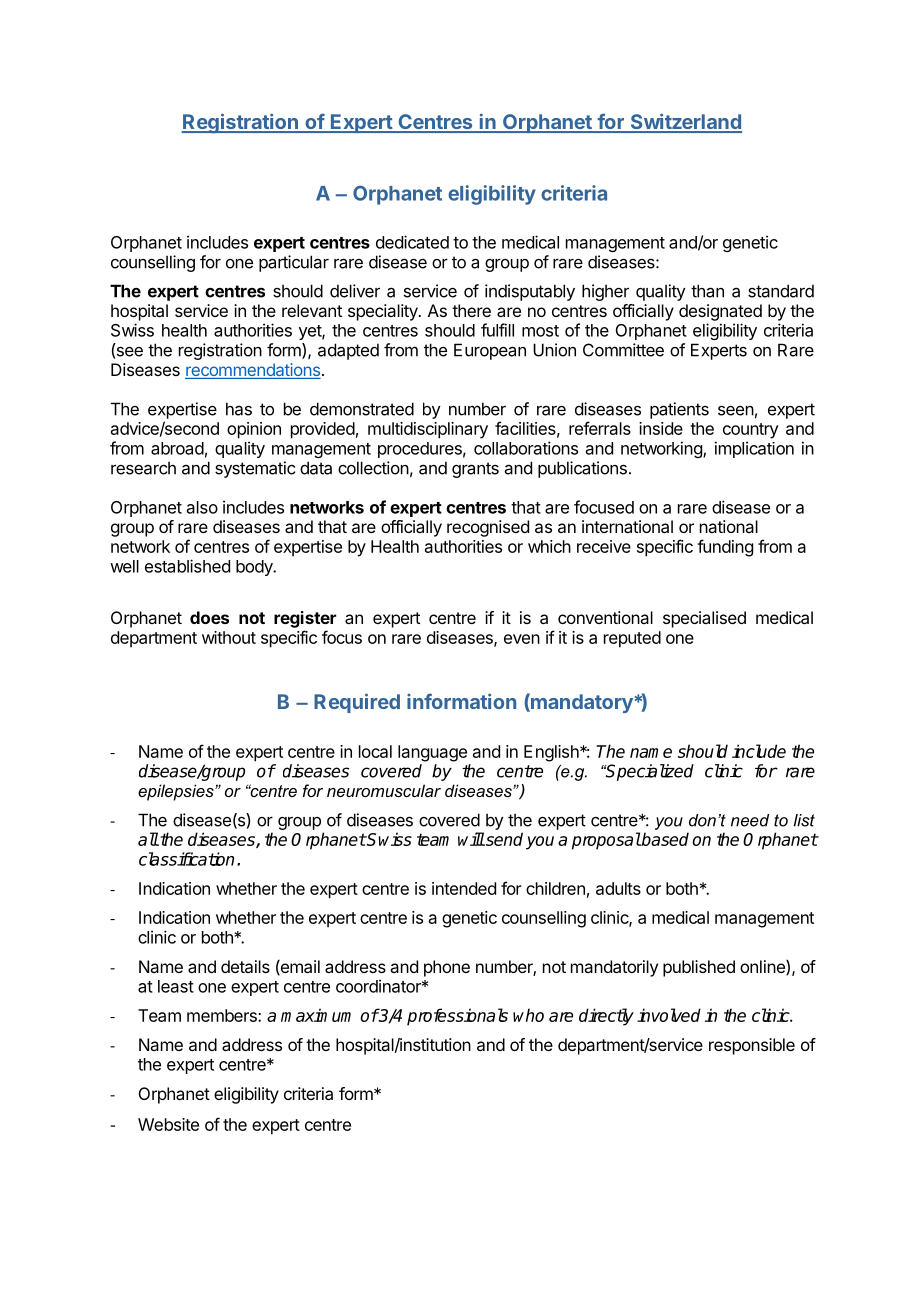 This screenshot has height=1308, width=924. I want to click on professionals, so click(457, 1017).
